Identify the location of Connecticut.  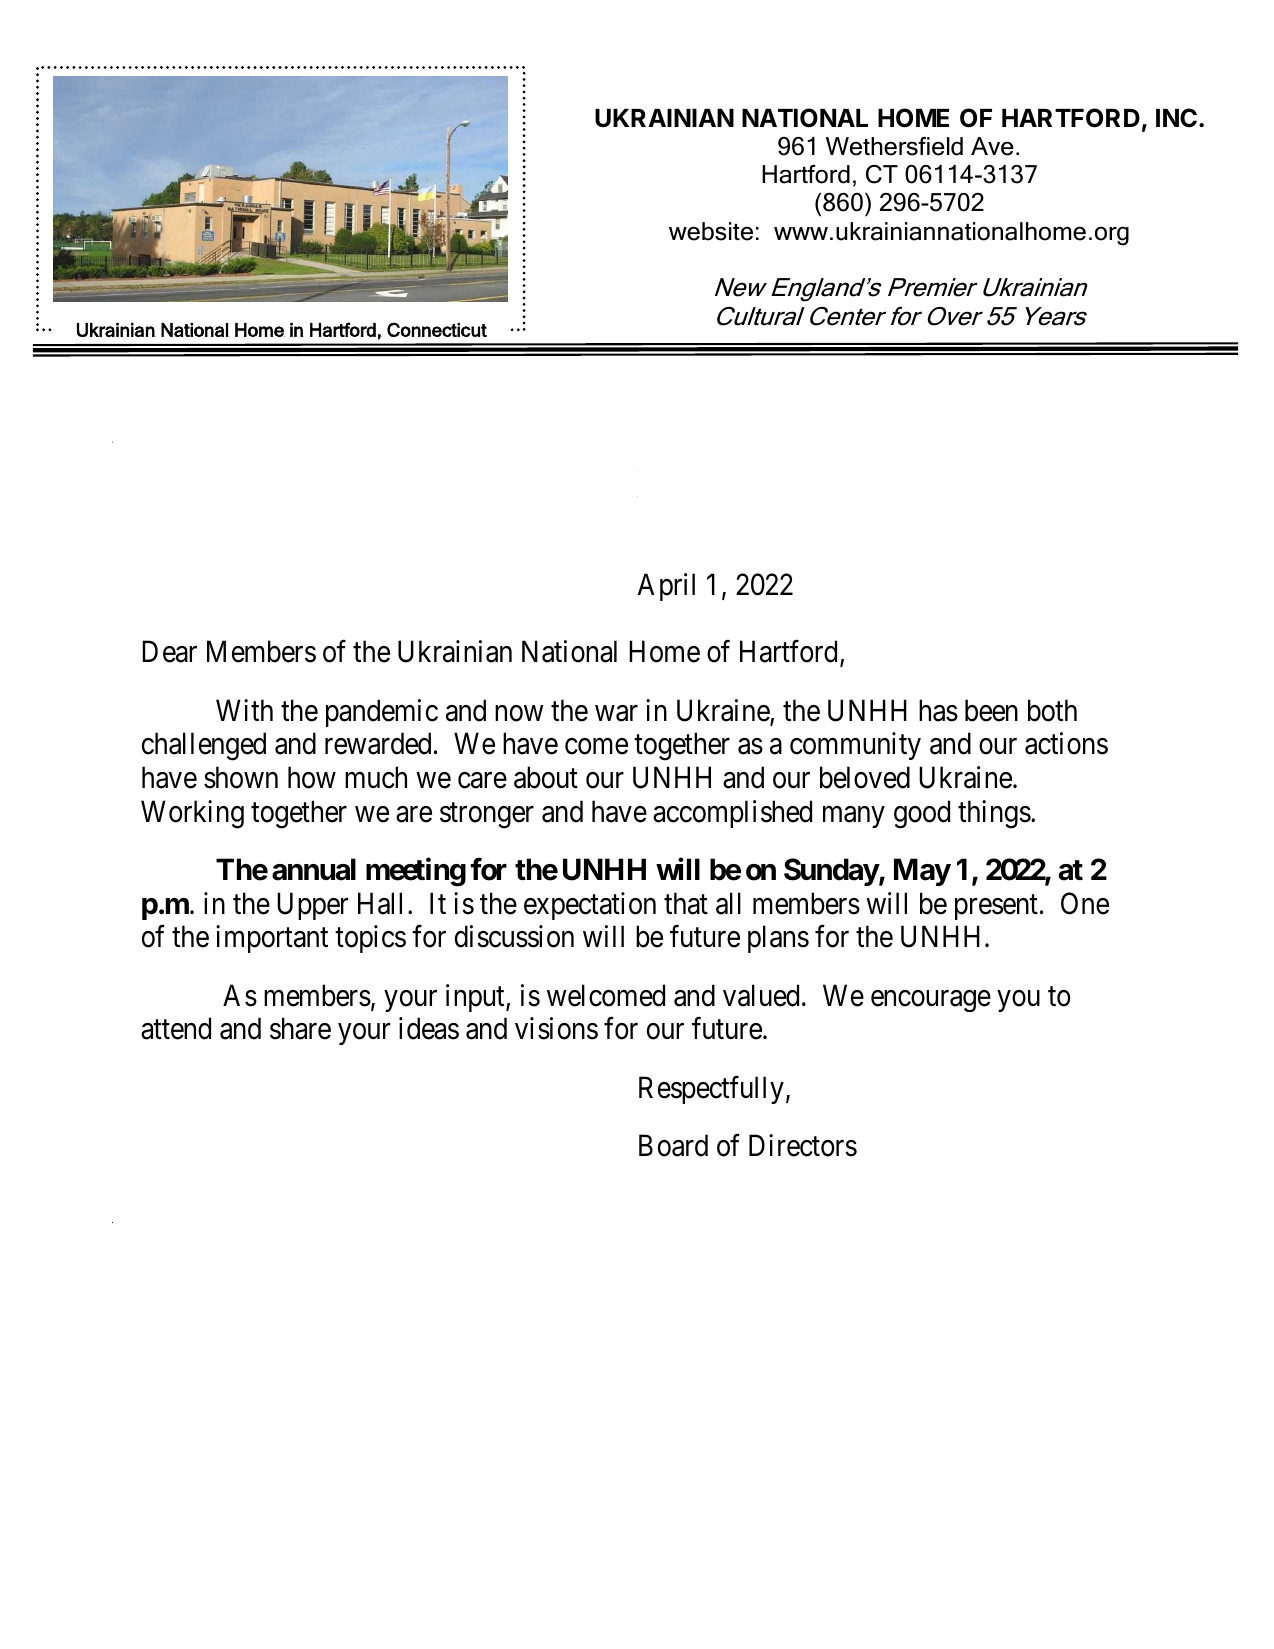
(437, 329).
